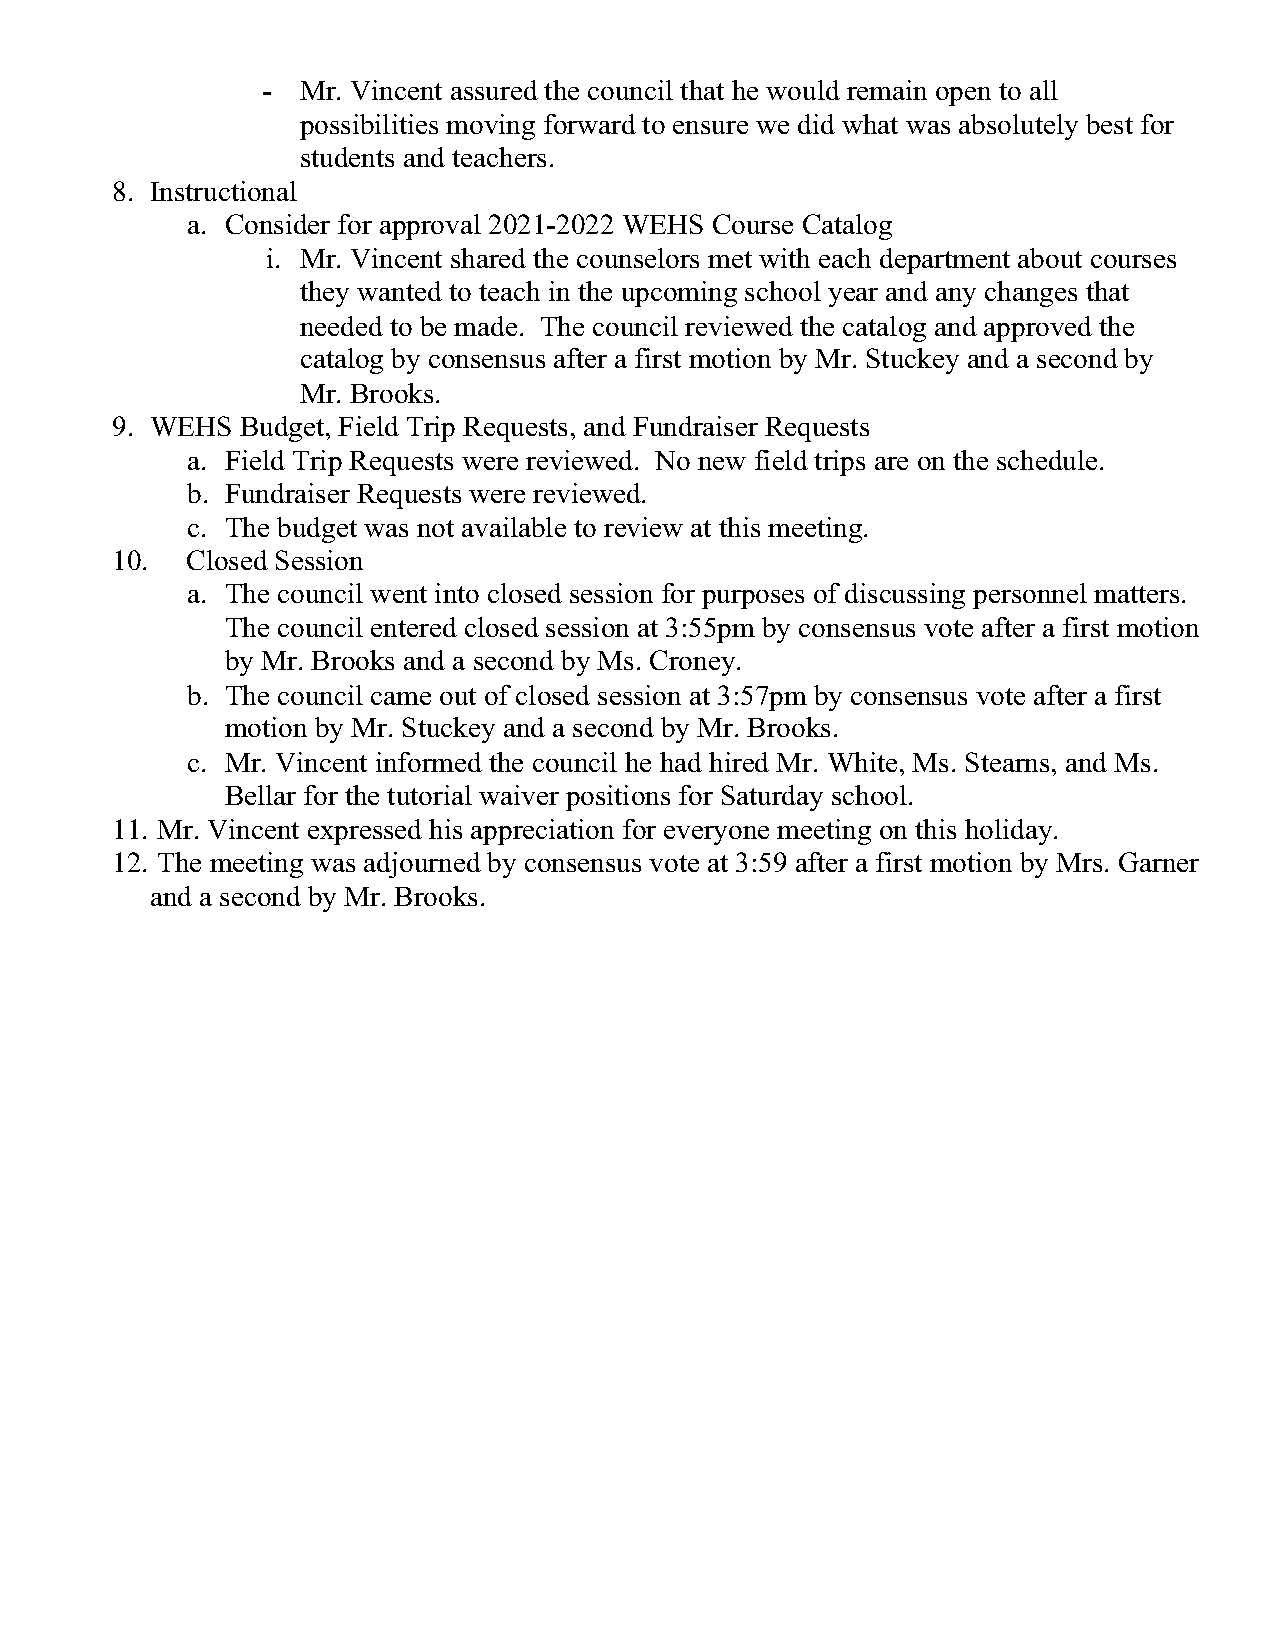 The height and width of the screenshot is (1651, 1276). Describe the element at coordinates (365, 832) in the screenshot. I see `expressed` at that location.
